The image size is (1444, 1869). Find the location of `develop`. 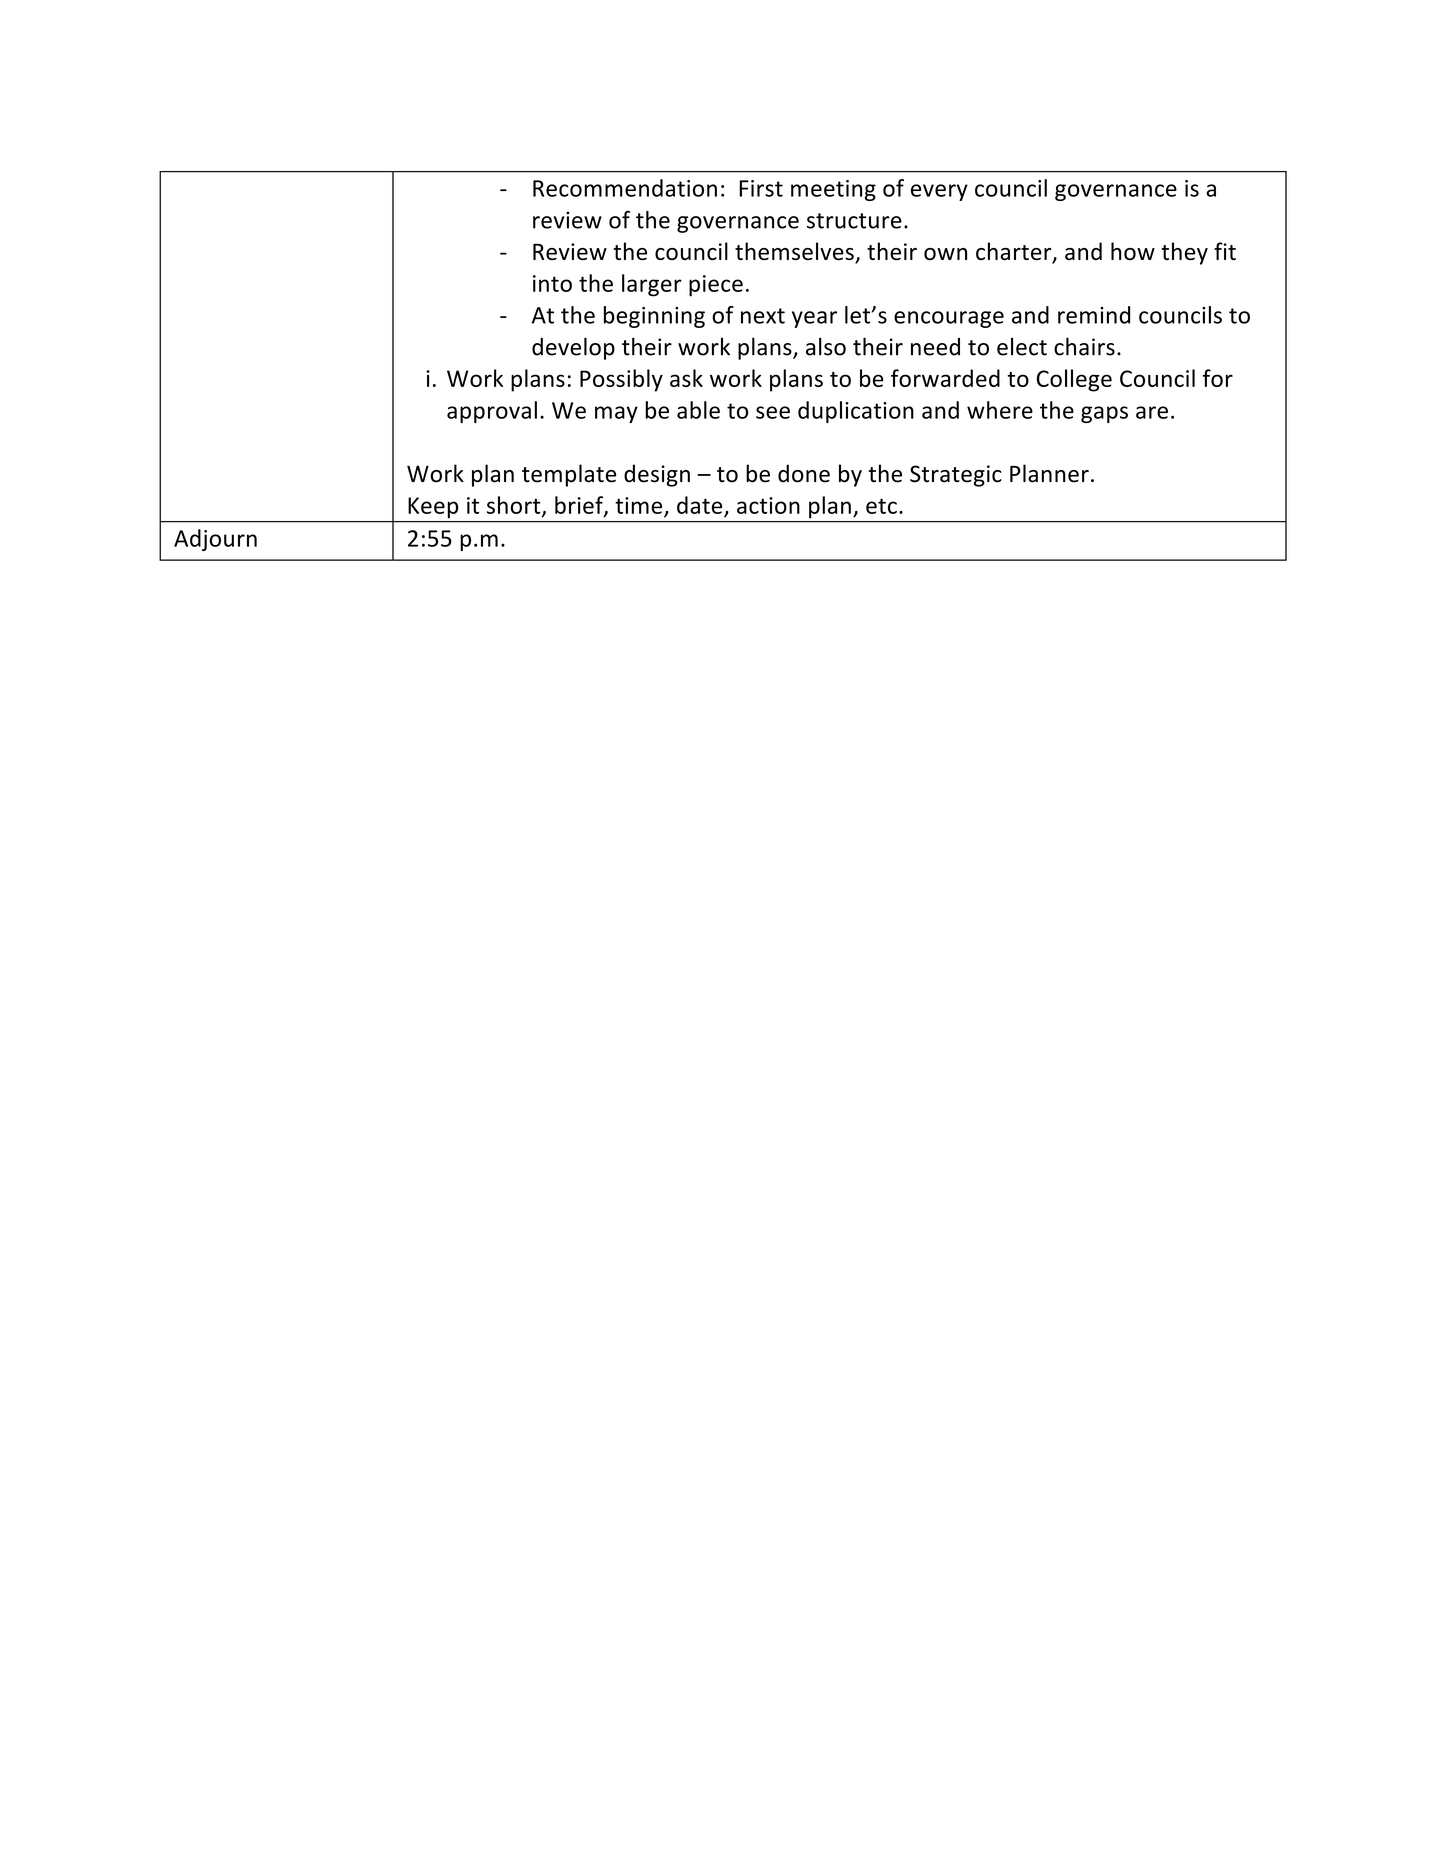

develop is located at coordinates (573, 348).
